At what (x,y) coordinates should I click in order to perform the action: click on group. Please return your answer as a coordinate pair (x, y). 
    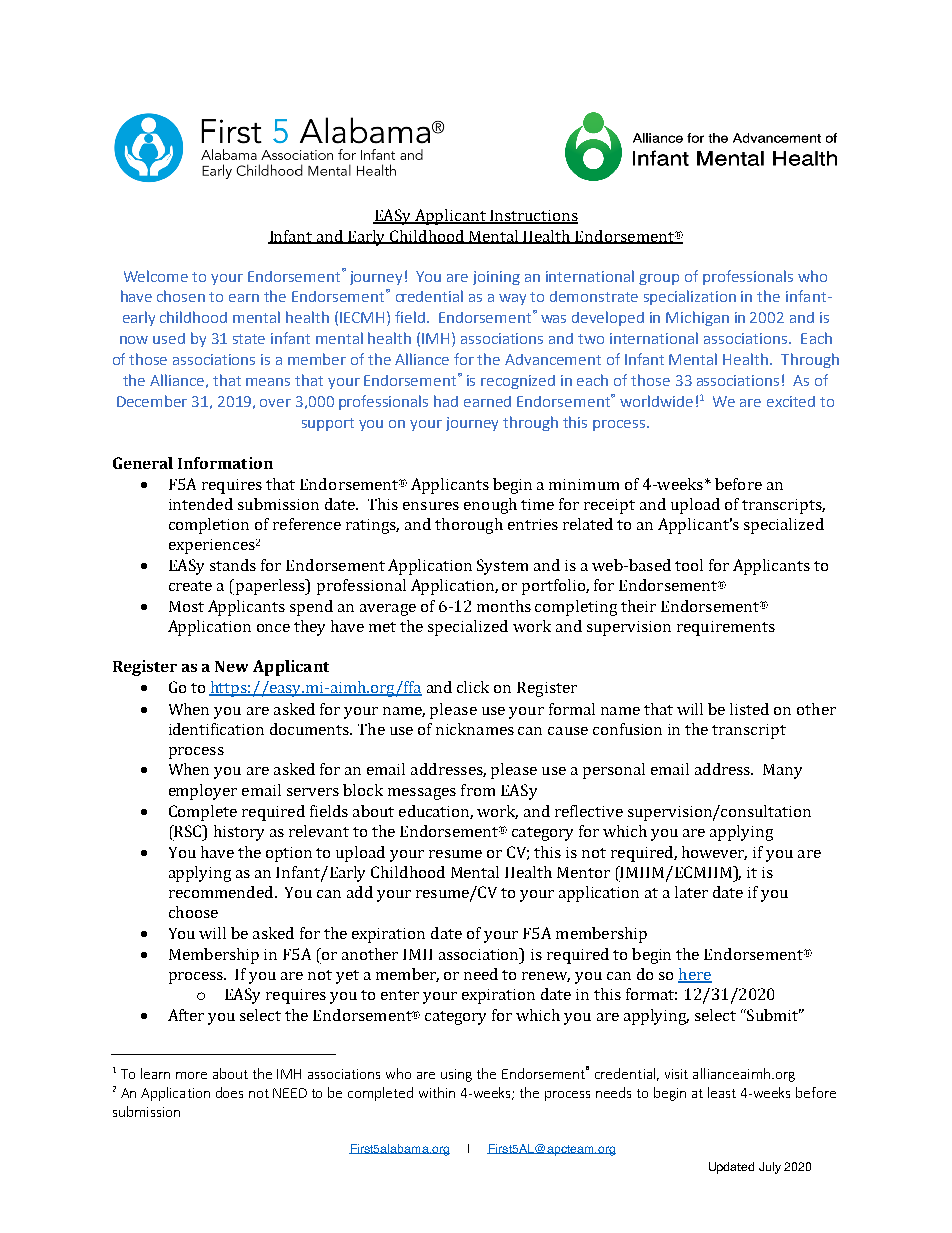
    Looking at the image, I should click on (659, 279).
